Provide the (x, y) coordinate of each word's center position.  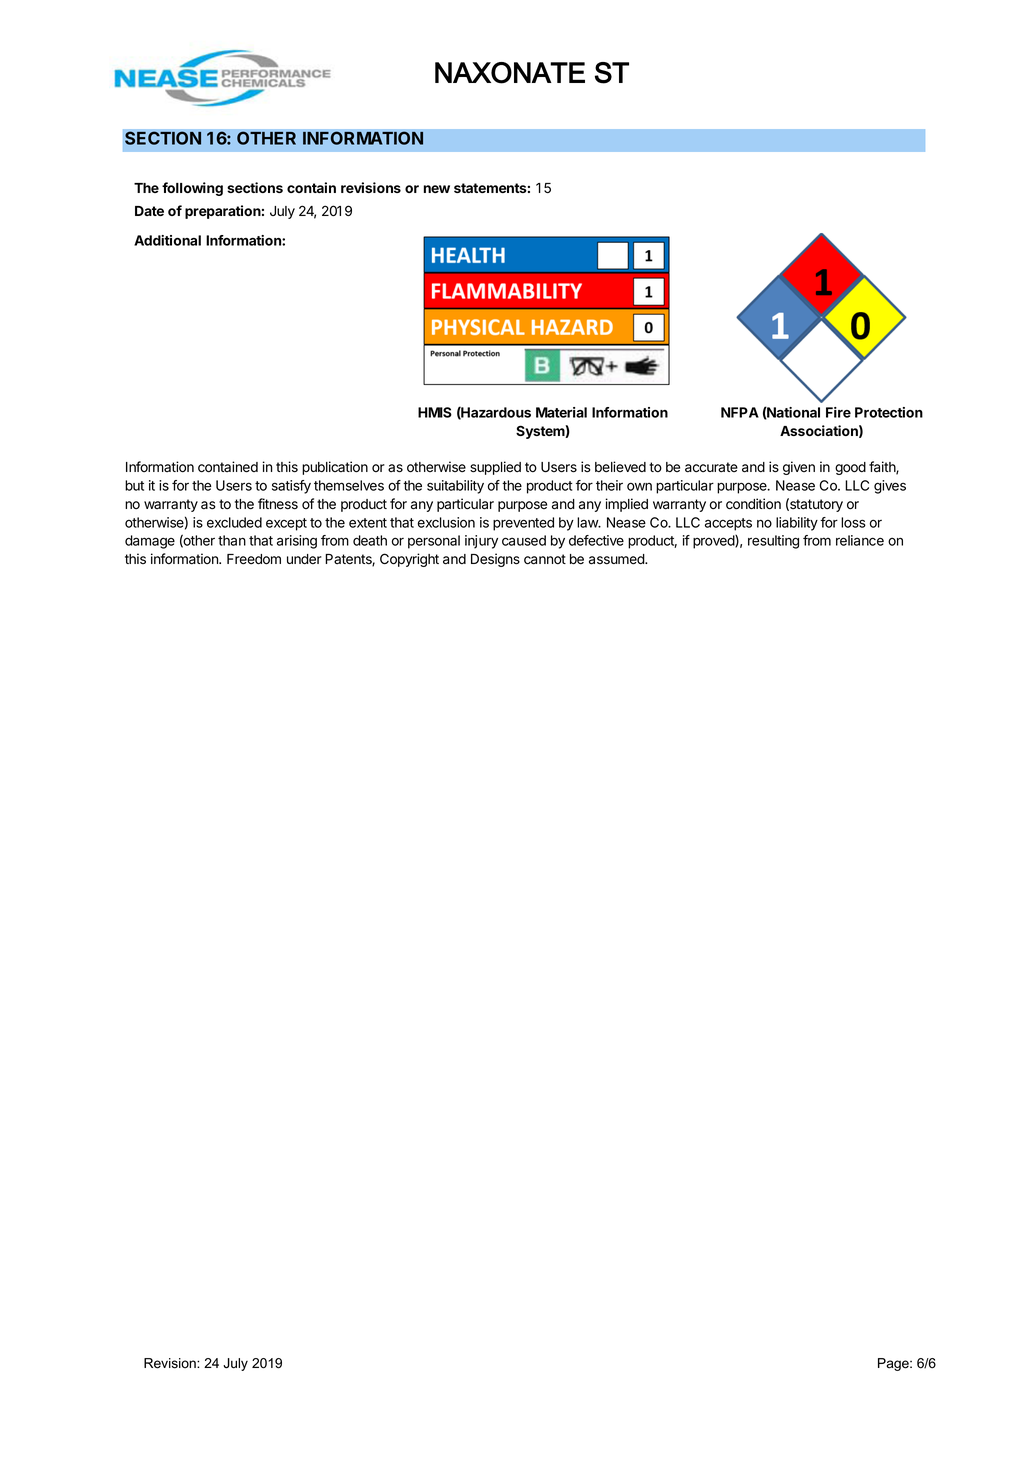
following (192, 189)
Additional (167, 240)
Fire (838, 412)
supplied (495, 468)
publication (335, 468)
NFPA (740, 412)
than (232, 540)
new (437, 189)
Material (561, 412)
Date (149, 211)
